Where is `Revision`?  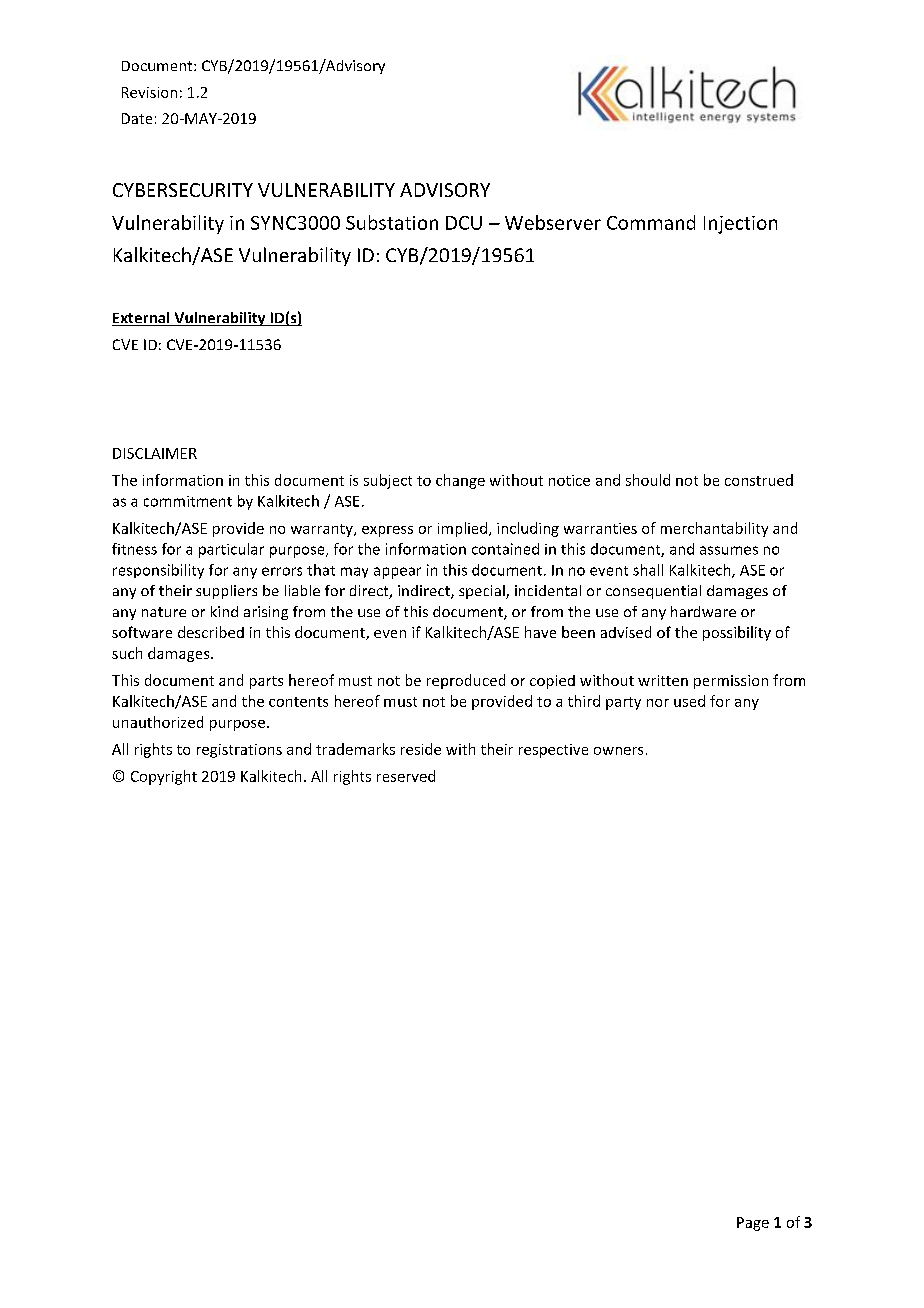
Revision is located at coordinates (149, 92).
